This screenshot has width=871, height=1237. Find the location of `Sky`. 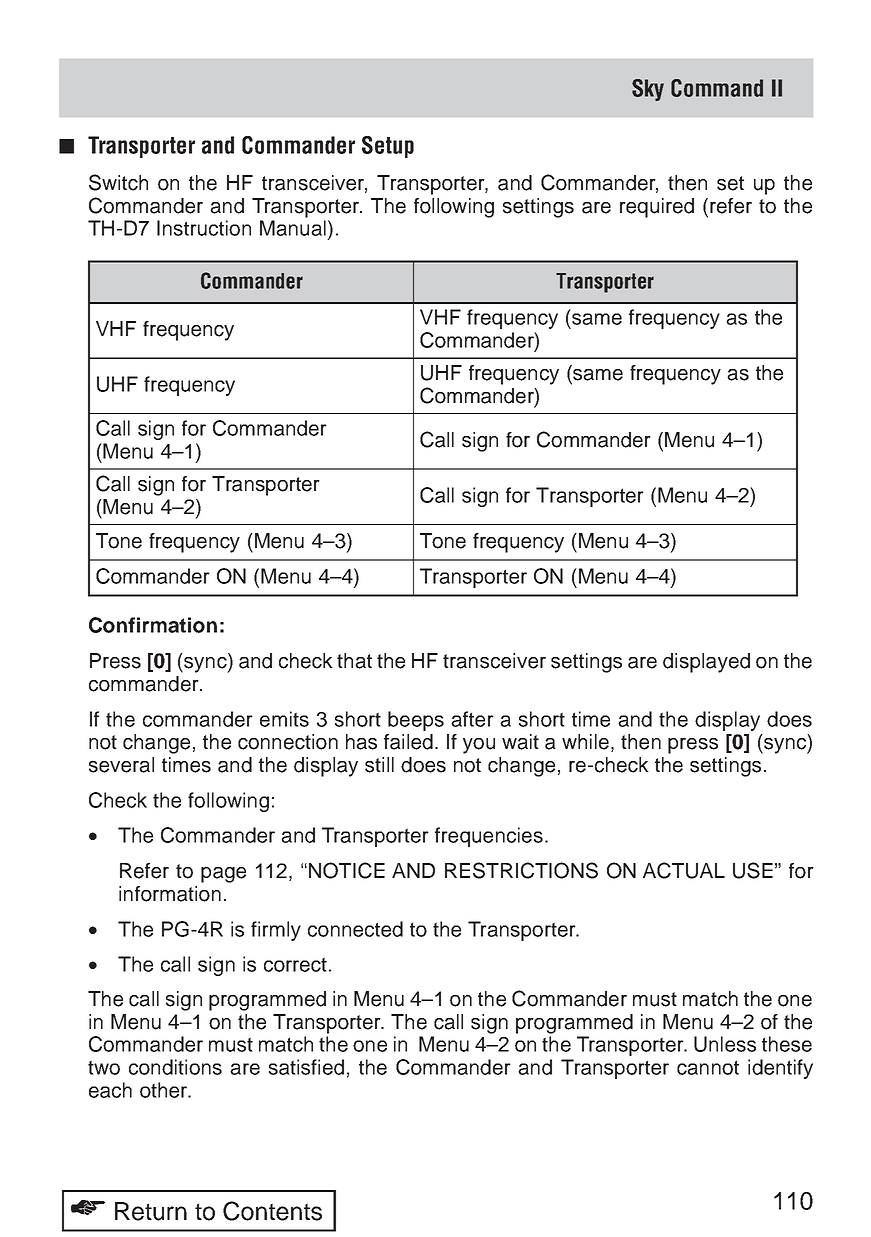

Sky is located at coordinates (648, 90).
